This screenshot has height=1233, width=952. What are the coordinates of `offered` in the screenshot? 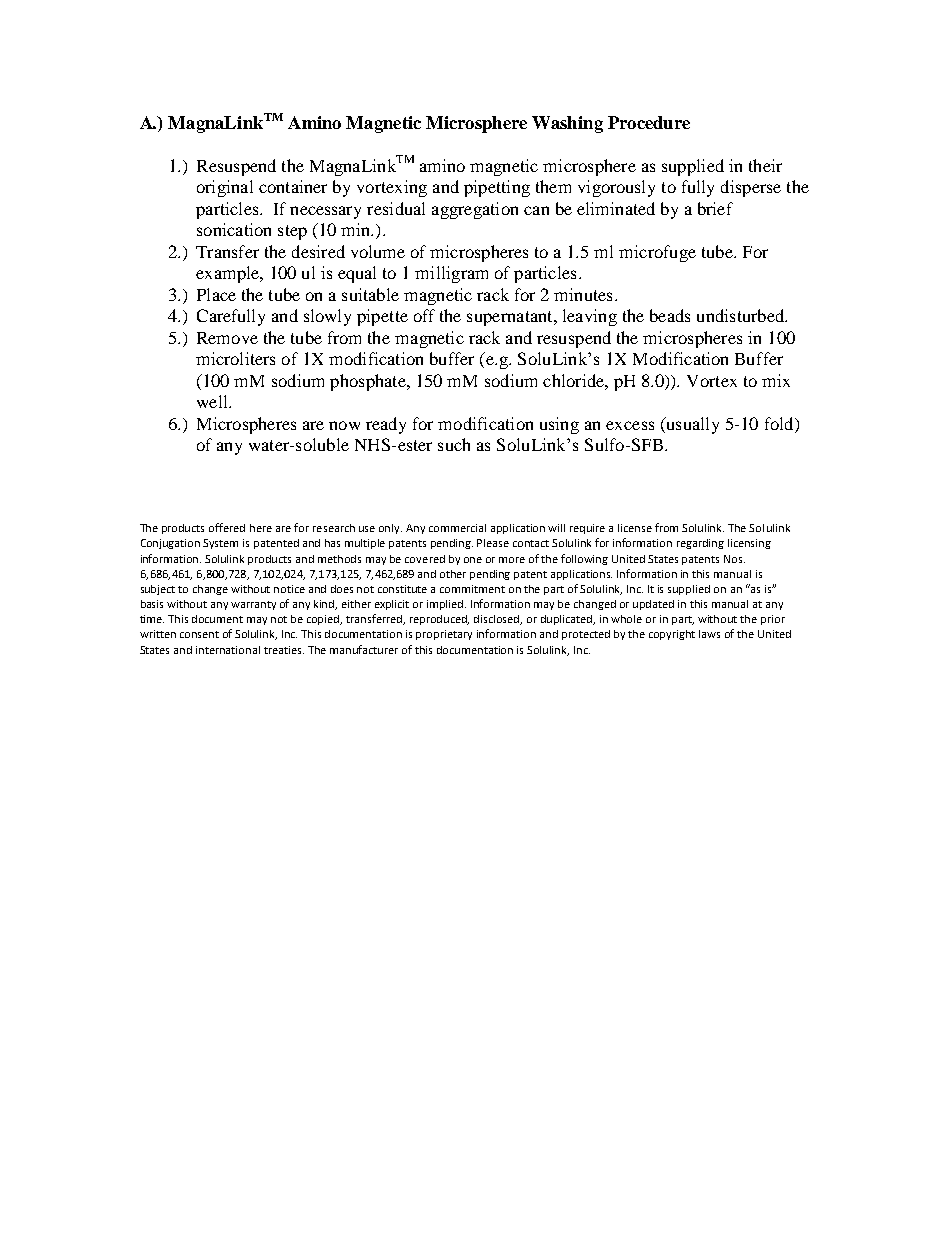 It's located at (227, 527).
